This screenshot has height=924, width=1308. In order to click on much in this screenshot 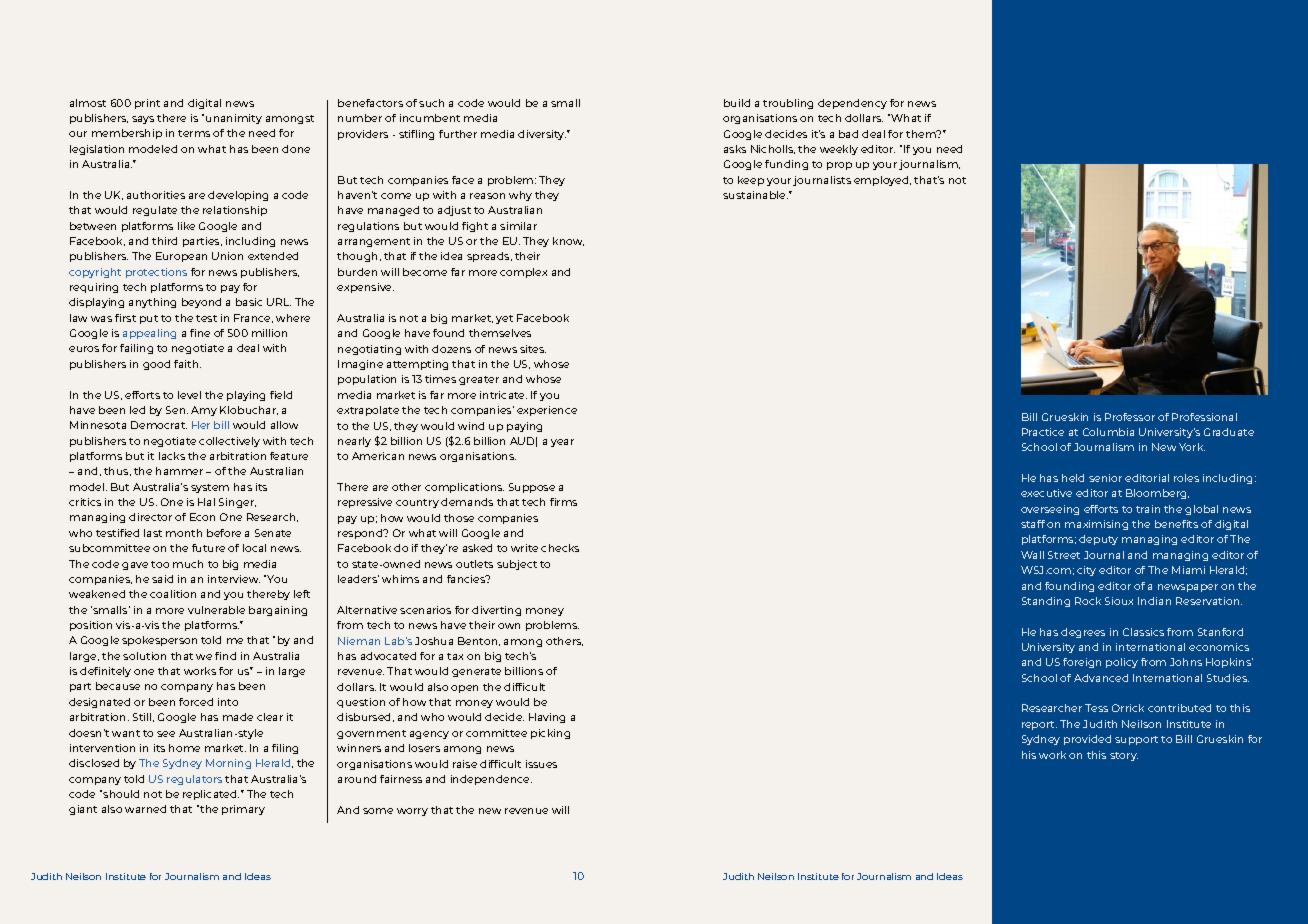, I will do `click(188, 564)`.
